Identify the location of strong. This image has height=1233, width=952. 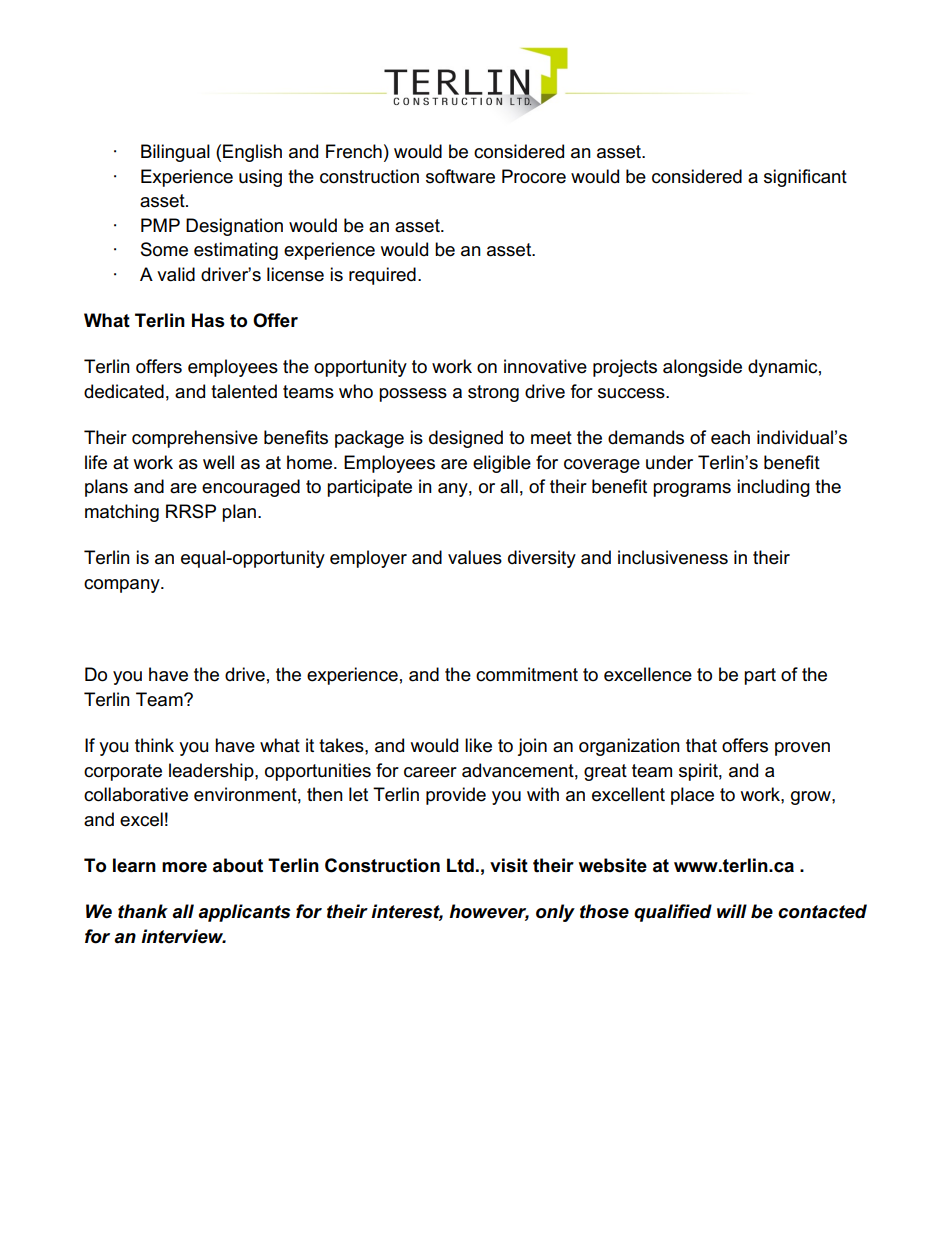
(493, 393).
